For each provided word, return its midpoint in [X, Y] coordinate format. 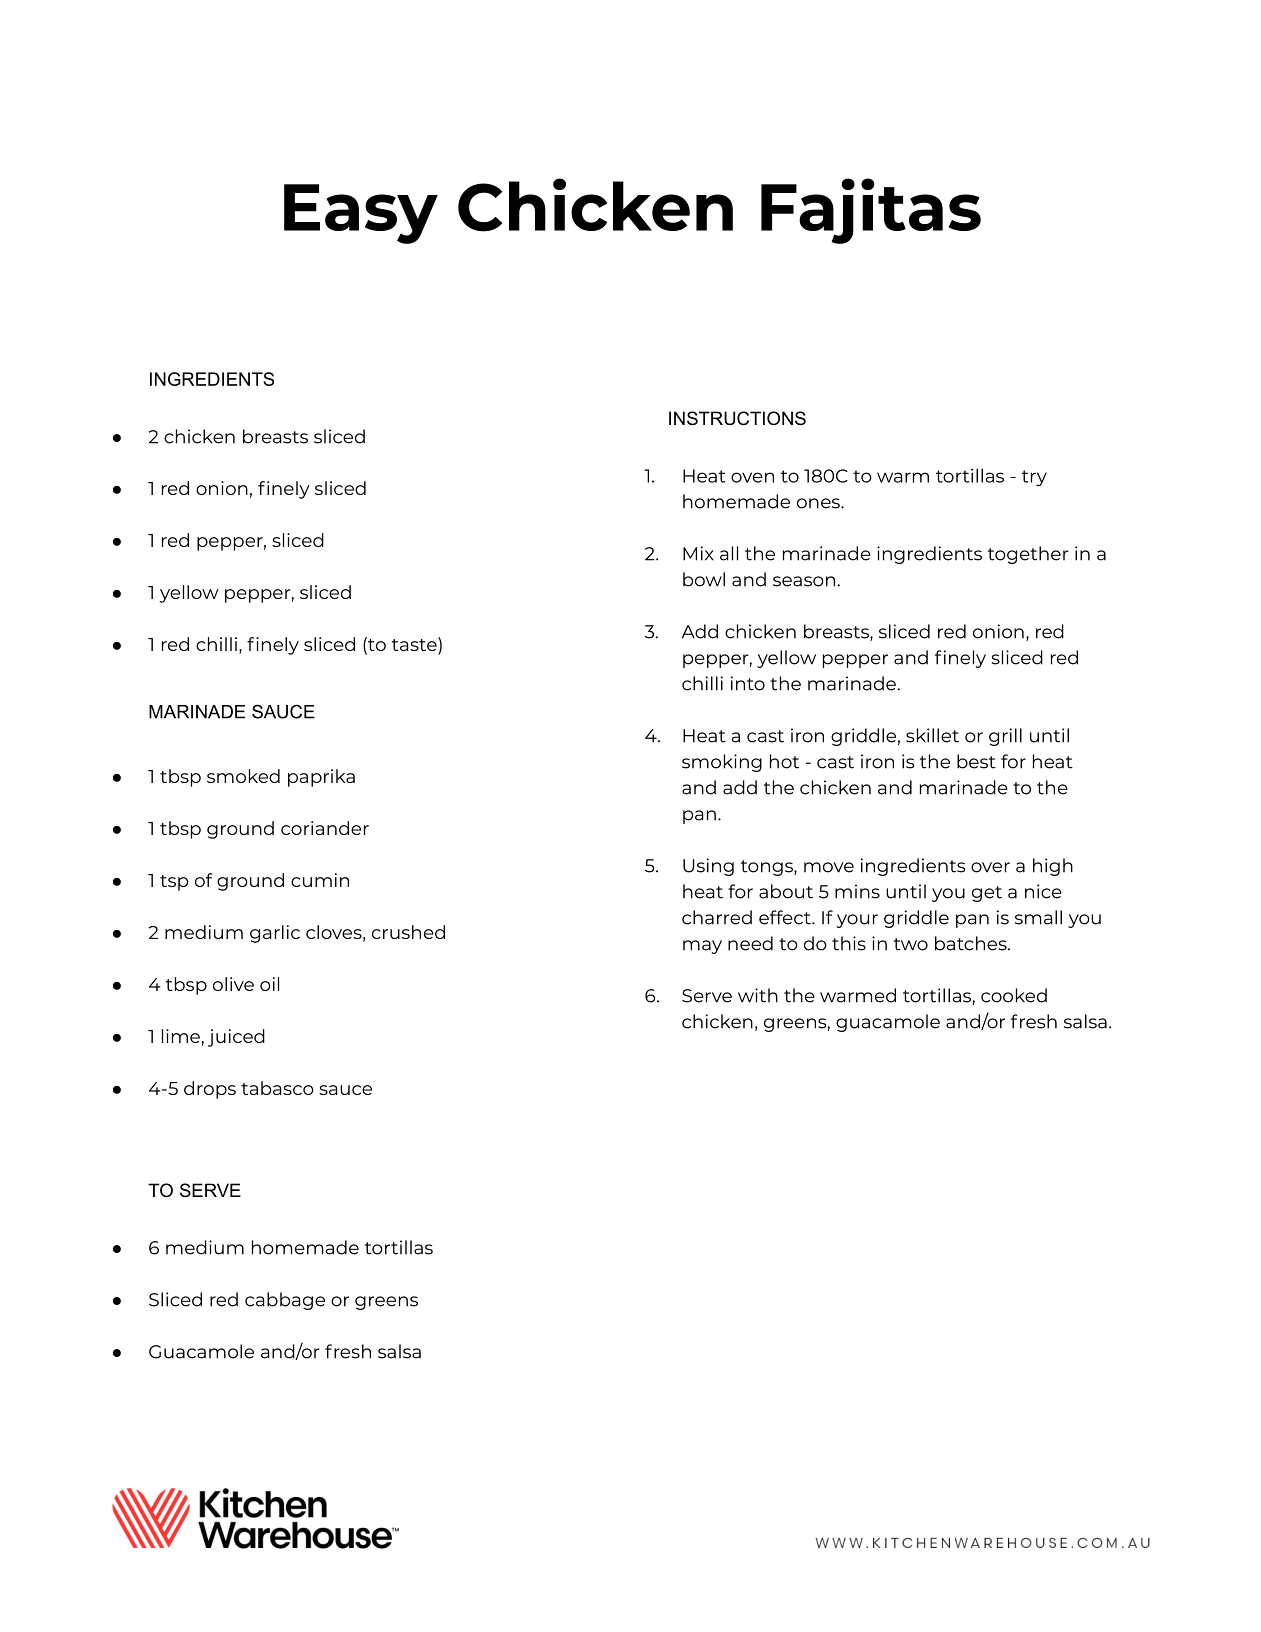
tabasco [277, 1088]
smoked [243, 776]
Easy [361, 214]
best [976, 761]
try [1034, 478]
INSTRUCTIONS [737, 418]
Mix [698, 553]
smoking [722, 763]
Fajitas [871, 211]
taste [415, 645]
